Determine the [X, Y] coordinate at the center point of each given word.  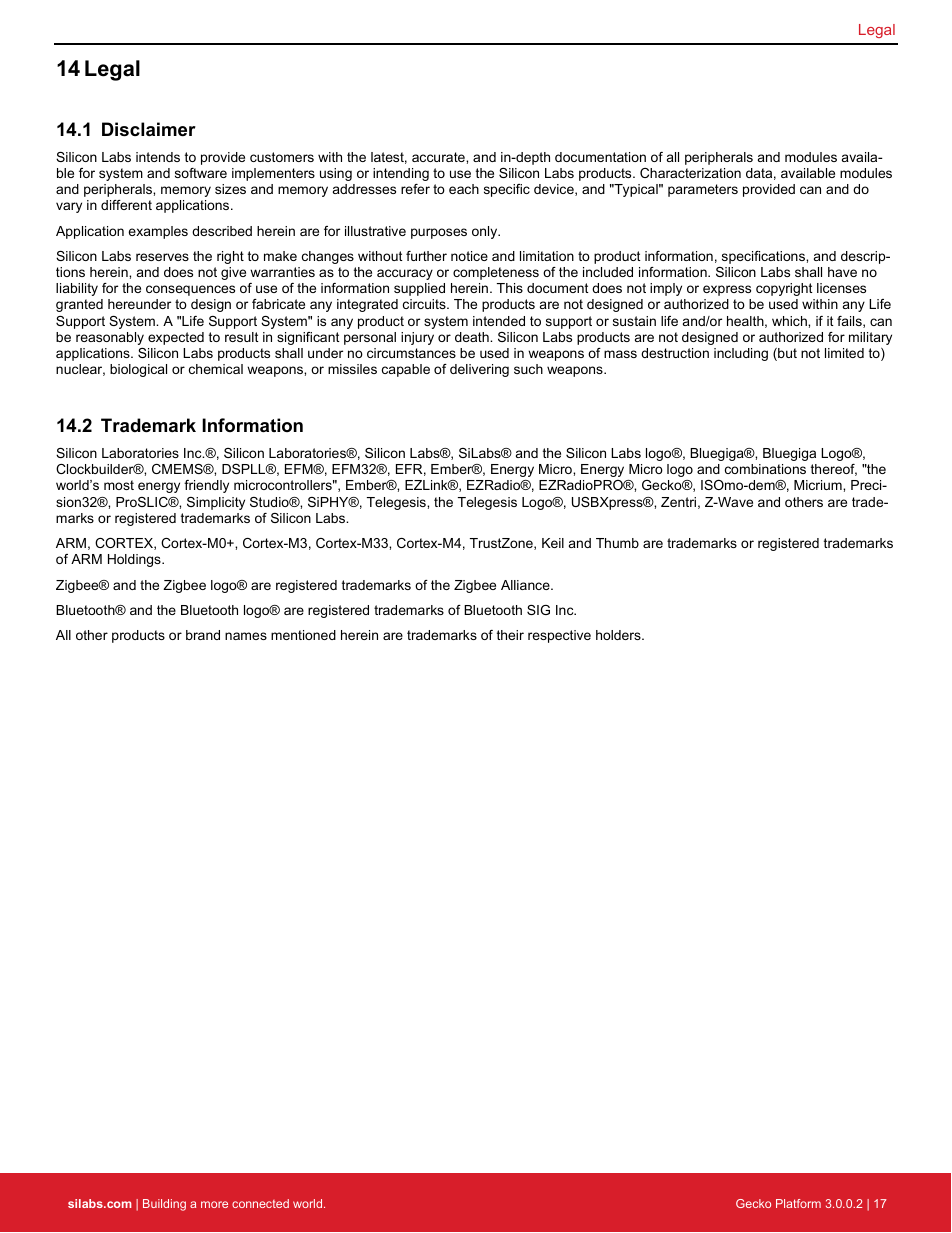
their [510, 635]
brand [203, 635]
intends [158, 157]
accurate [439, 157]
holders [619, 635]
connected [260, 1203]
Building [164, 1205]
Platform [798, 1203]
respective [559, 636]
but [786, 354]
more [214, 1204]
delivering [479, 370]
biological [138, 370]
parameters [703, 190]
